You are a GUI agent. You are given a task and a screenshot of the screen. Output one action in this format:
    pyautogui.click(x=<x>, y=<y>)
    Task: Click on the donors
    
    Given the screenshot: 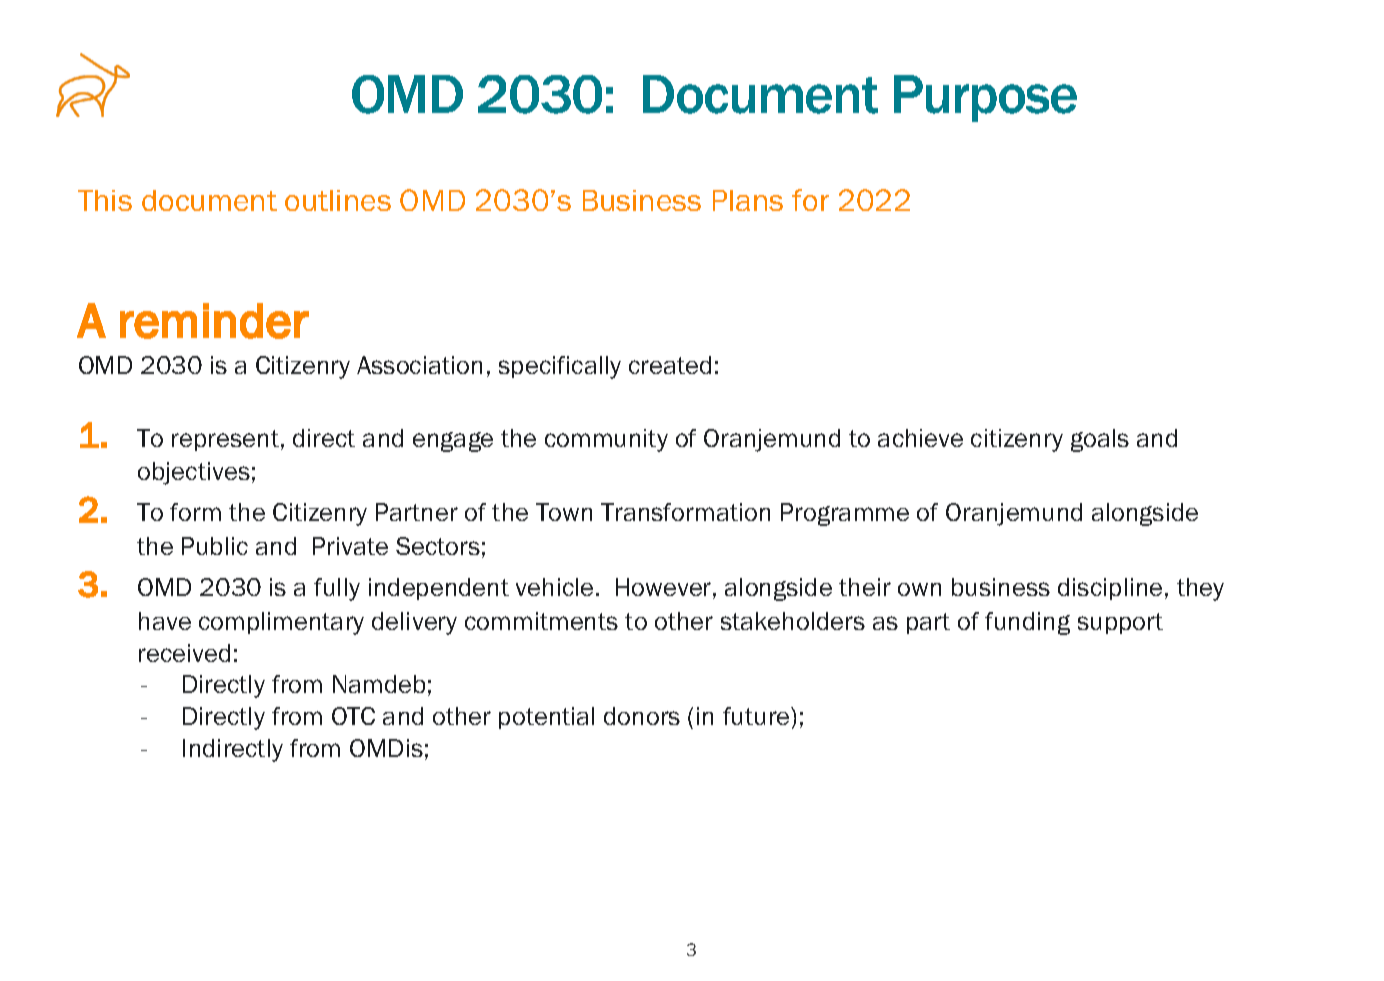 What is the action you would take?
    pyautogui.click(x=642, y=716)
